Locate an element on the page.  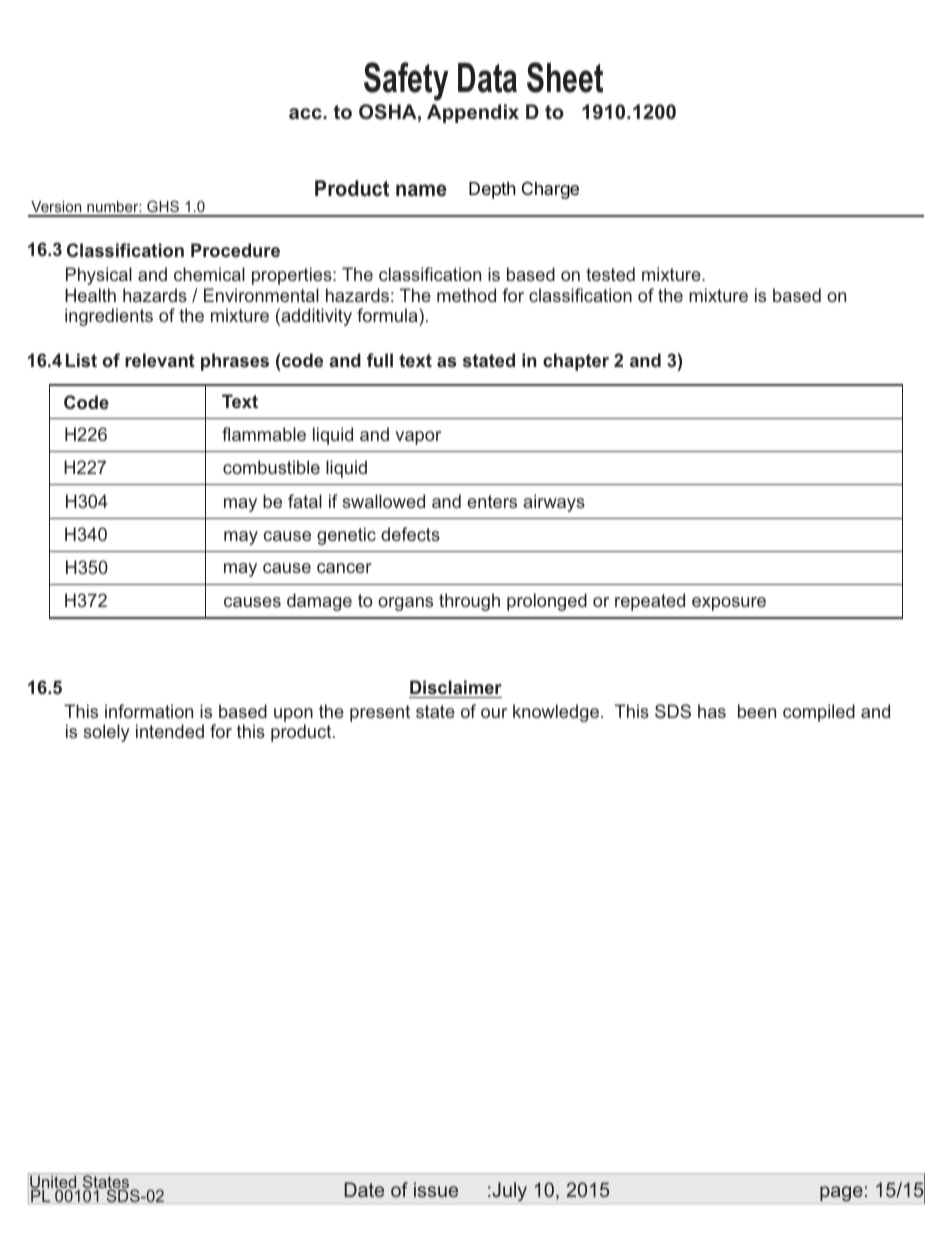
Appendix is located at coordinates (473, 113).
